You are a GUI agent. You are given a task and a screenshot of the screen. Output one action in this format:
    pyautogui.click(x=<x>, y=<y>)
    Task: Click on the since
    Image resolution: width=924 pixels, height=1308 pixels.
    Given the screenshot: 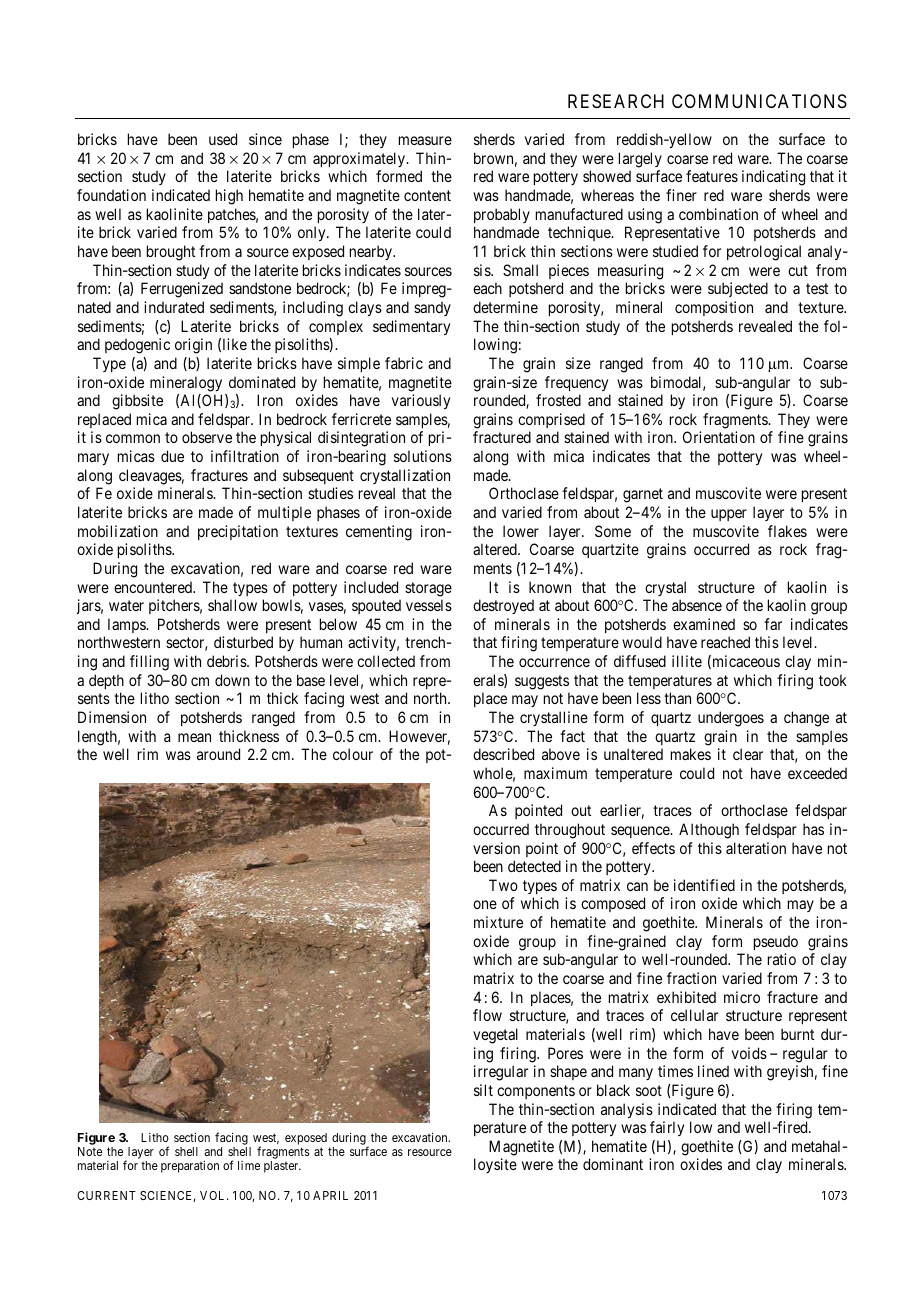 What is the action you would take?
    pyautogui.click(x=265, y=139)
